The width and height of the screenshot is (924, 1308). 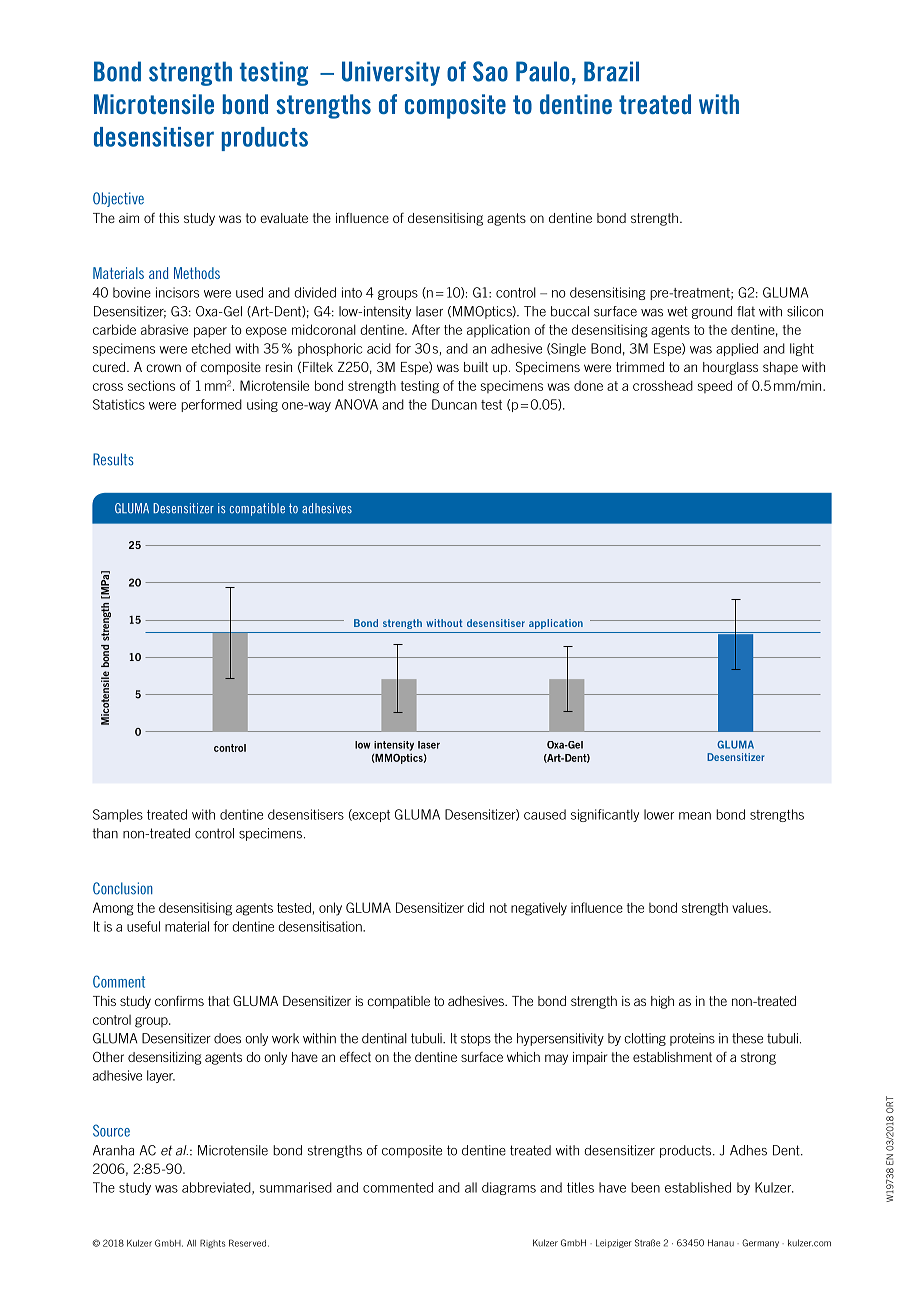 What do you see at coordinates (490, 71) in the screenshot?
I see `Sao` at bounding box center [490, 71].
